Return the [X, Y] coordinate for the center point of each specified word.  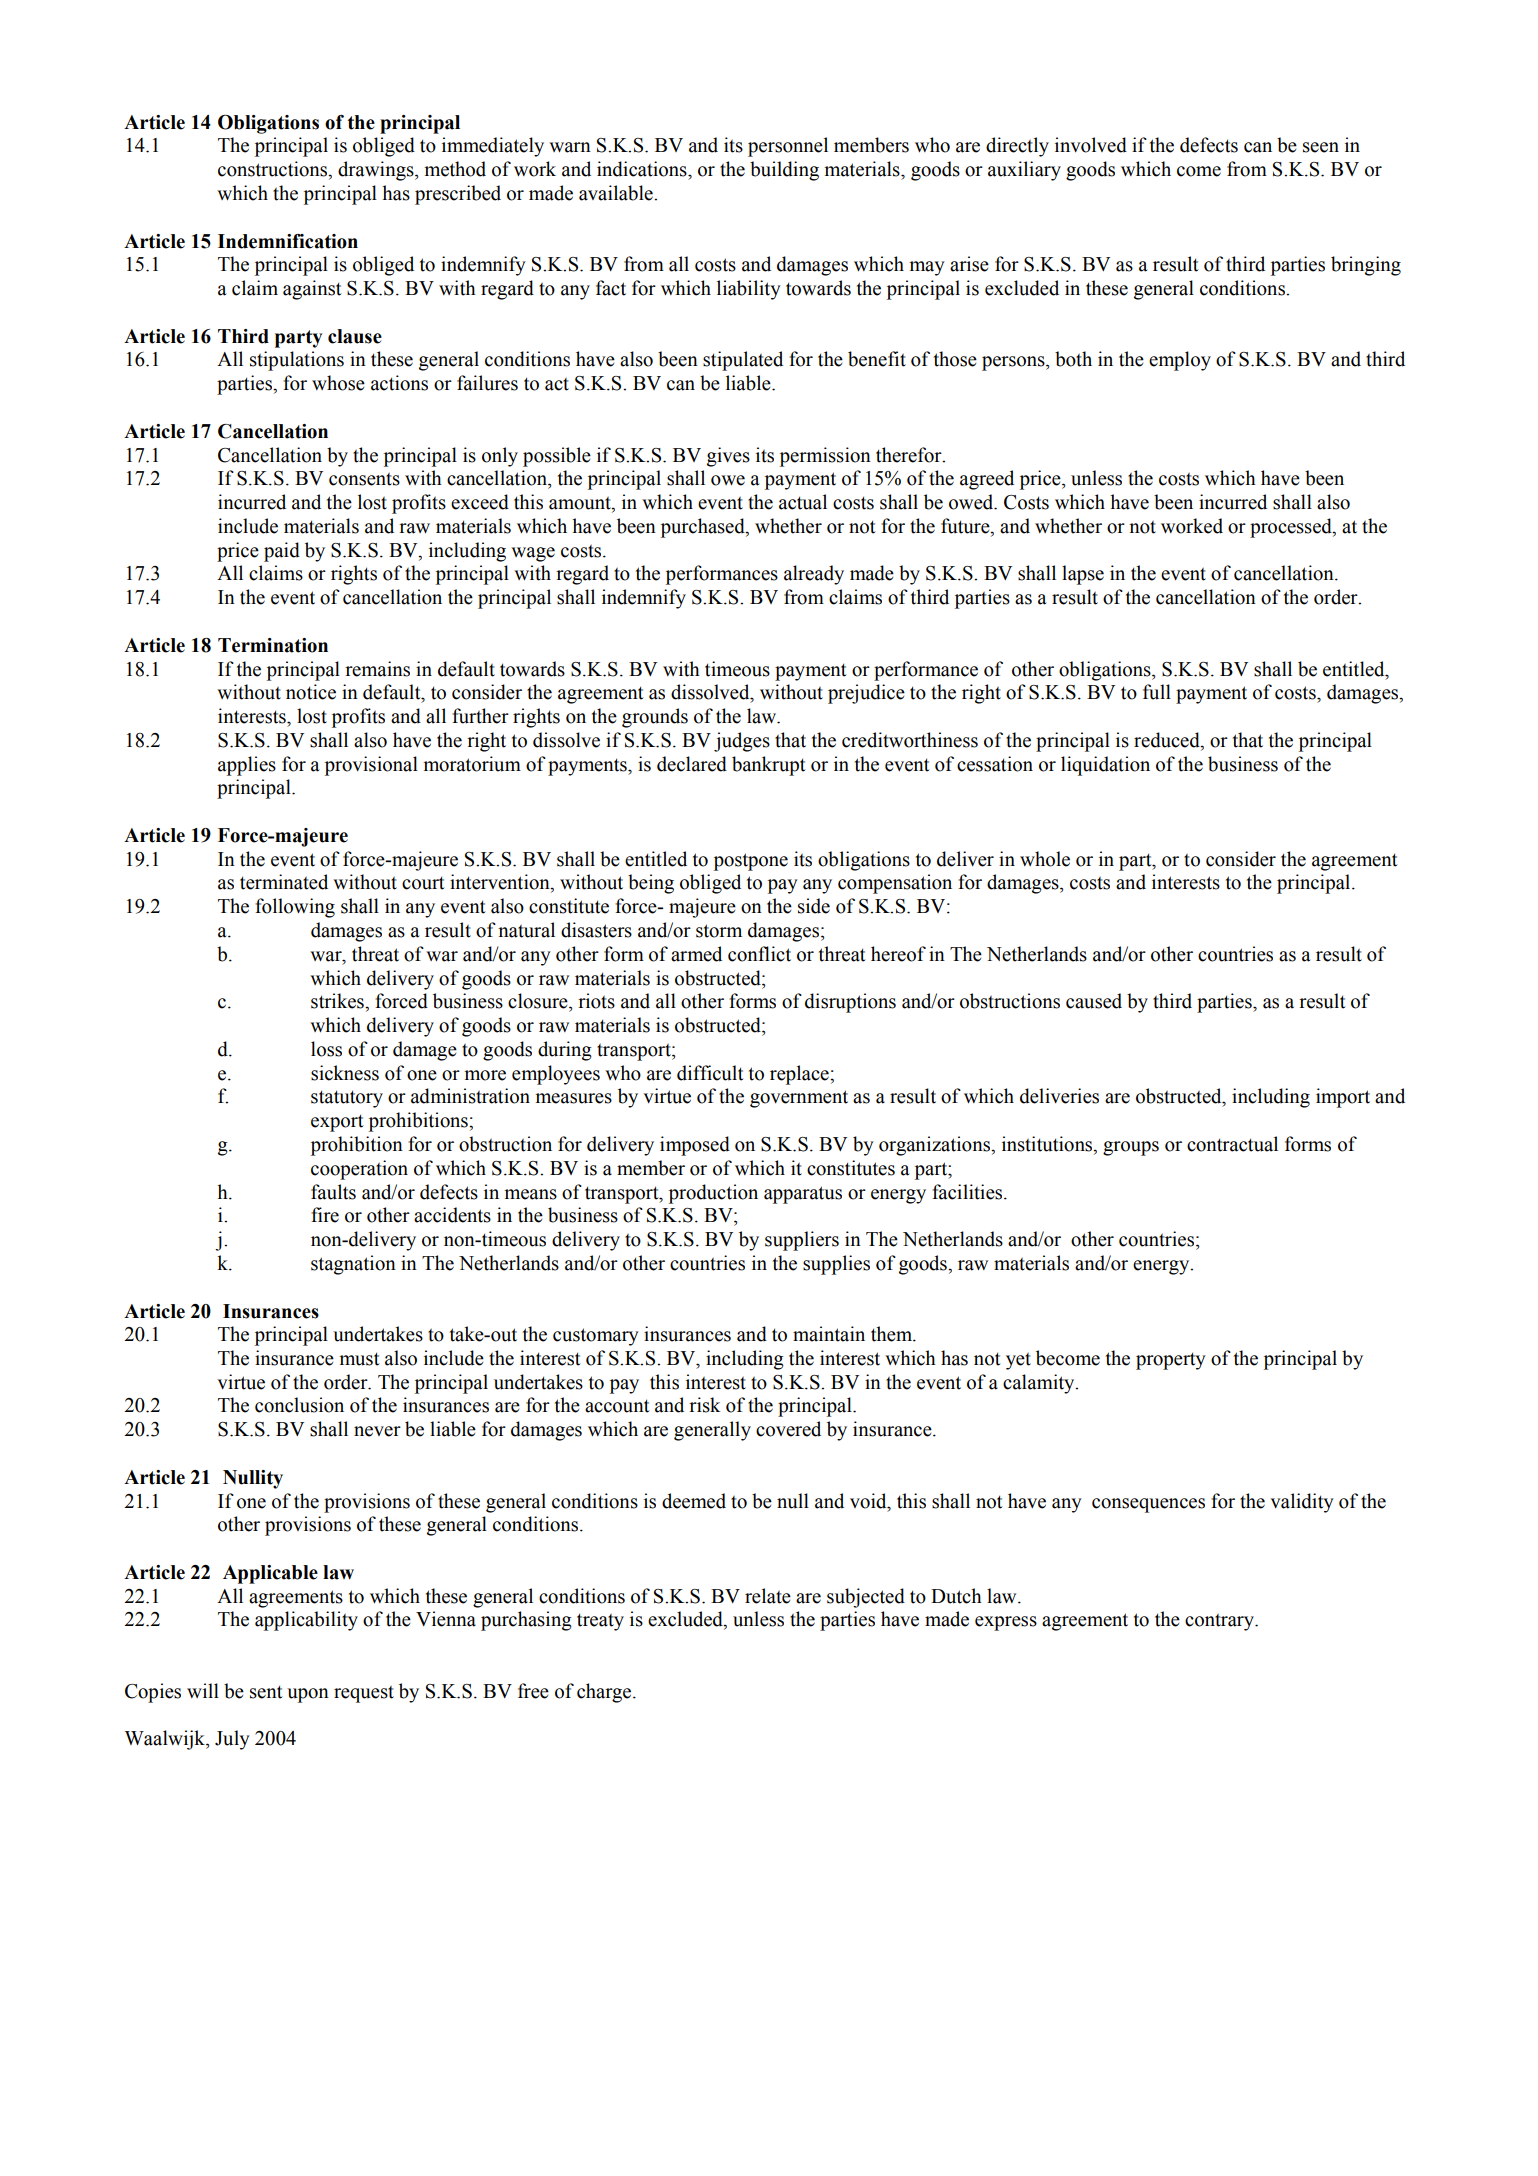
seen [1321, 147]
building [784, 171]
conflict [759, 954]
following [295, 908]
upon [308, 1695]
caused [1094, 1001]
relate [768, 1596]
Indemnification [288, 241]
